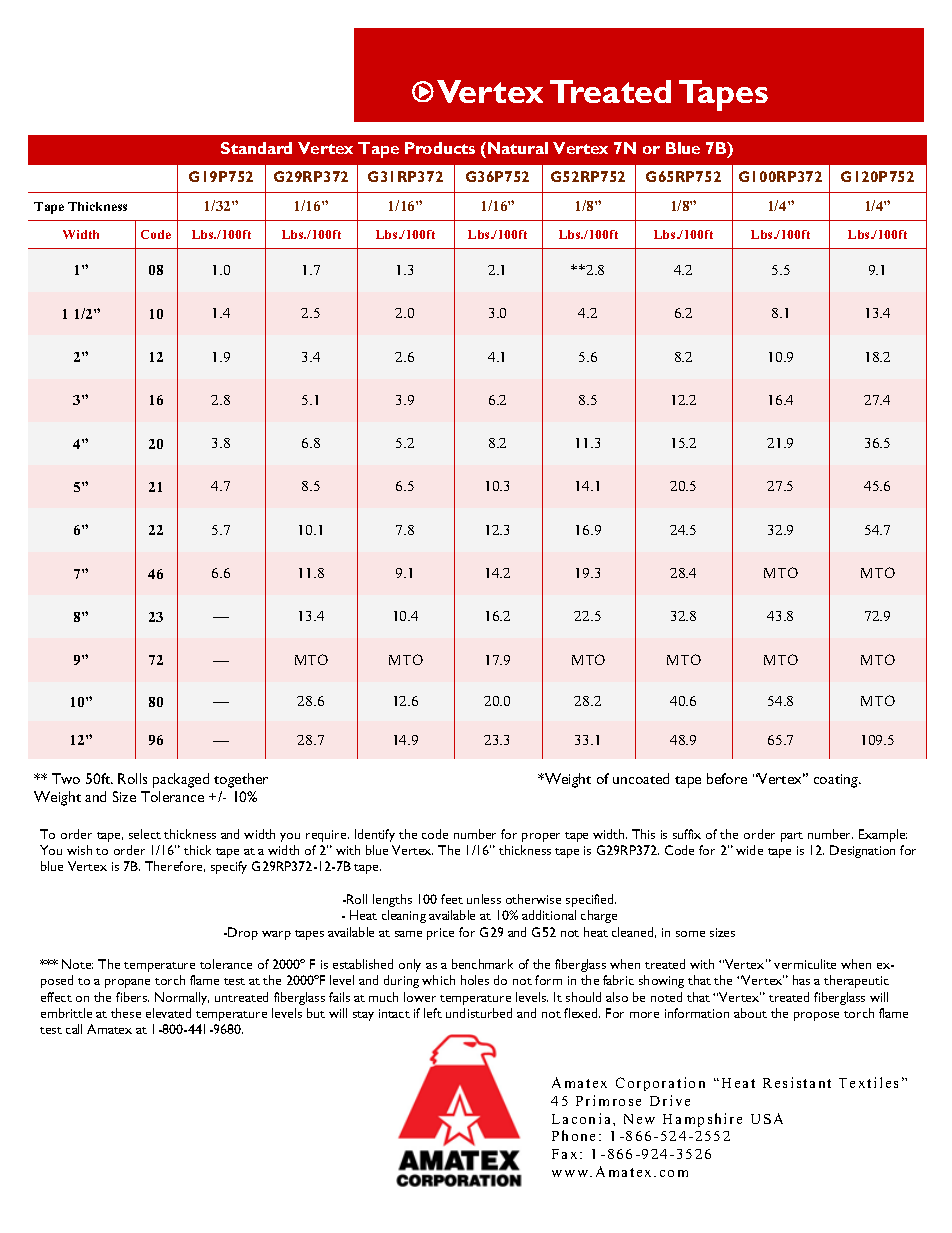 The height and width of the page is (1233, 952). I want to click on coating, so click(837, 781).
